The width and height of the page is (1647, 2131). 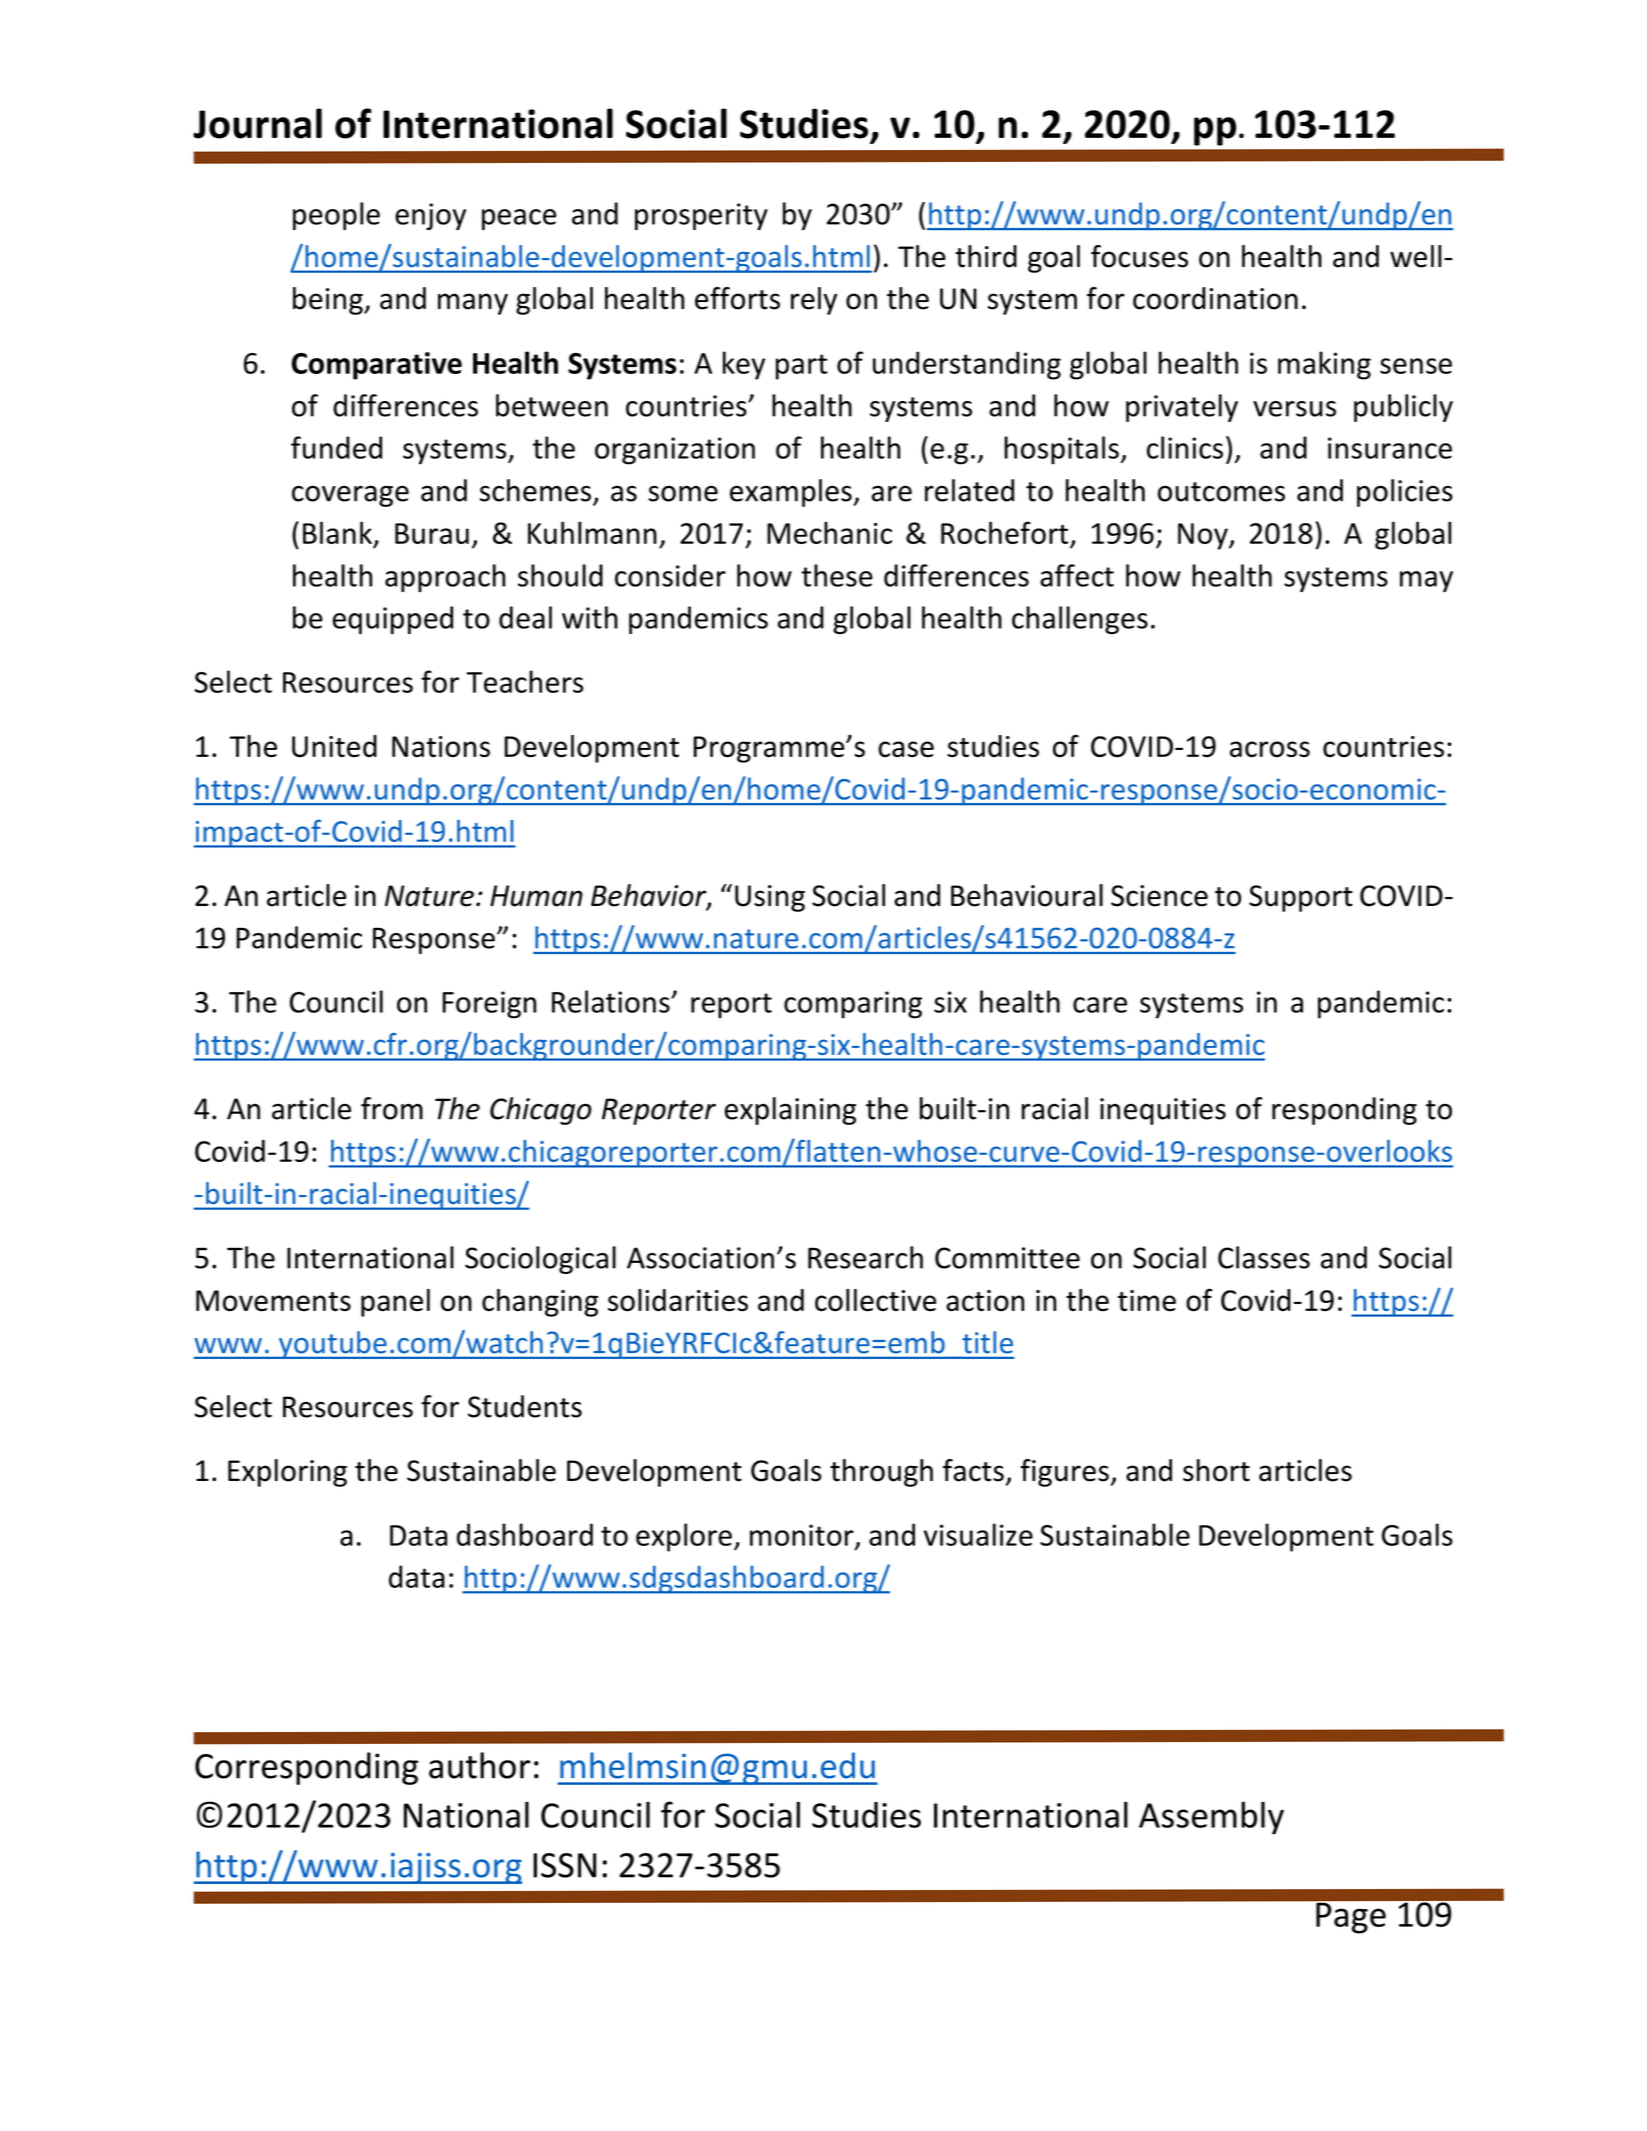 What do you see at coordinates (441, 747) in the page?
I see `Nations` at bounding box center [441, 747].
